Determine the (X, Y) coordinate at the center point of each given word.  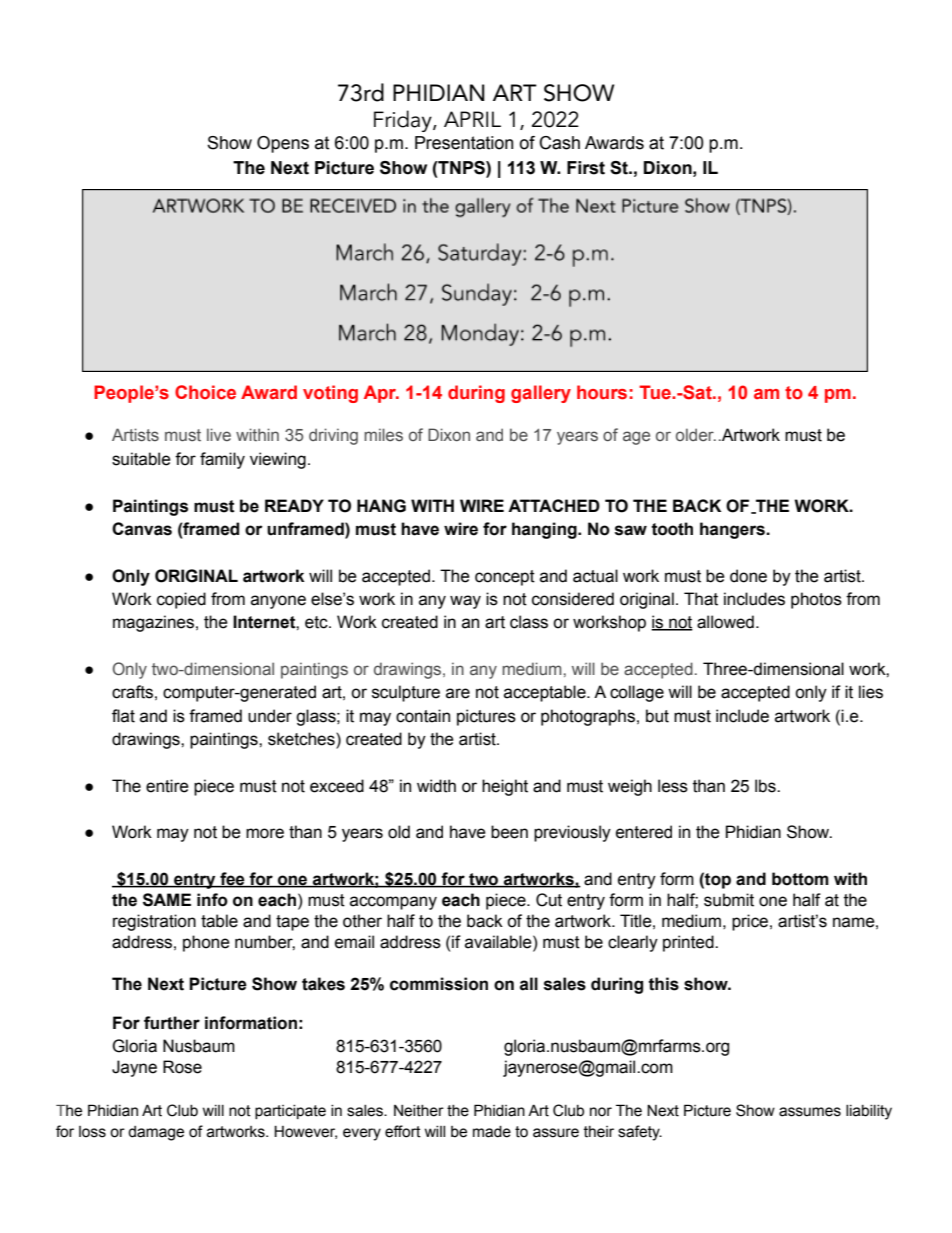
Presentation (464, 143)
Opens (283, 144)
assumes (810, 1112)
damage (156, 1133)
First (586, 168)
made (492, 1132)
